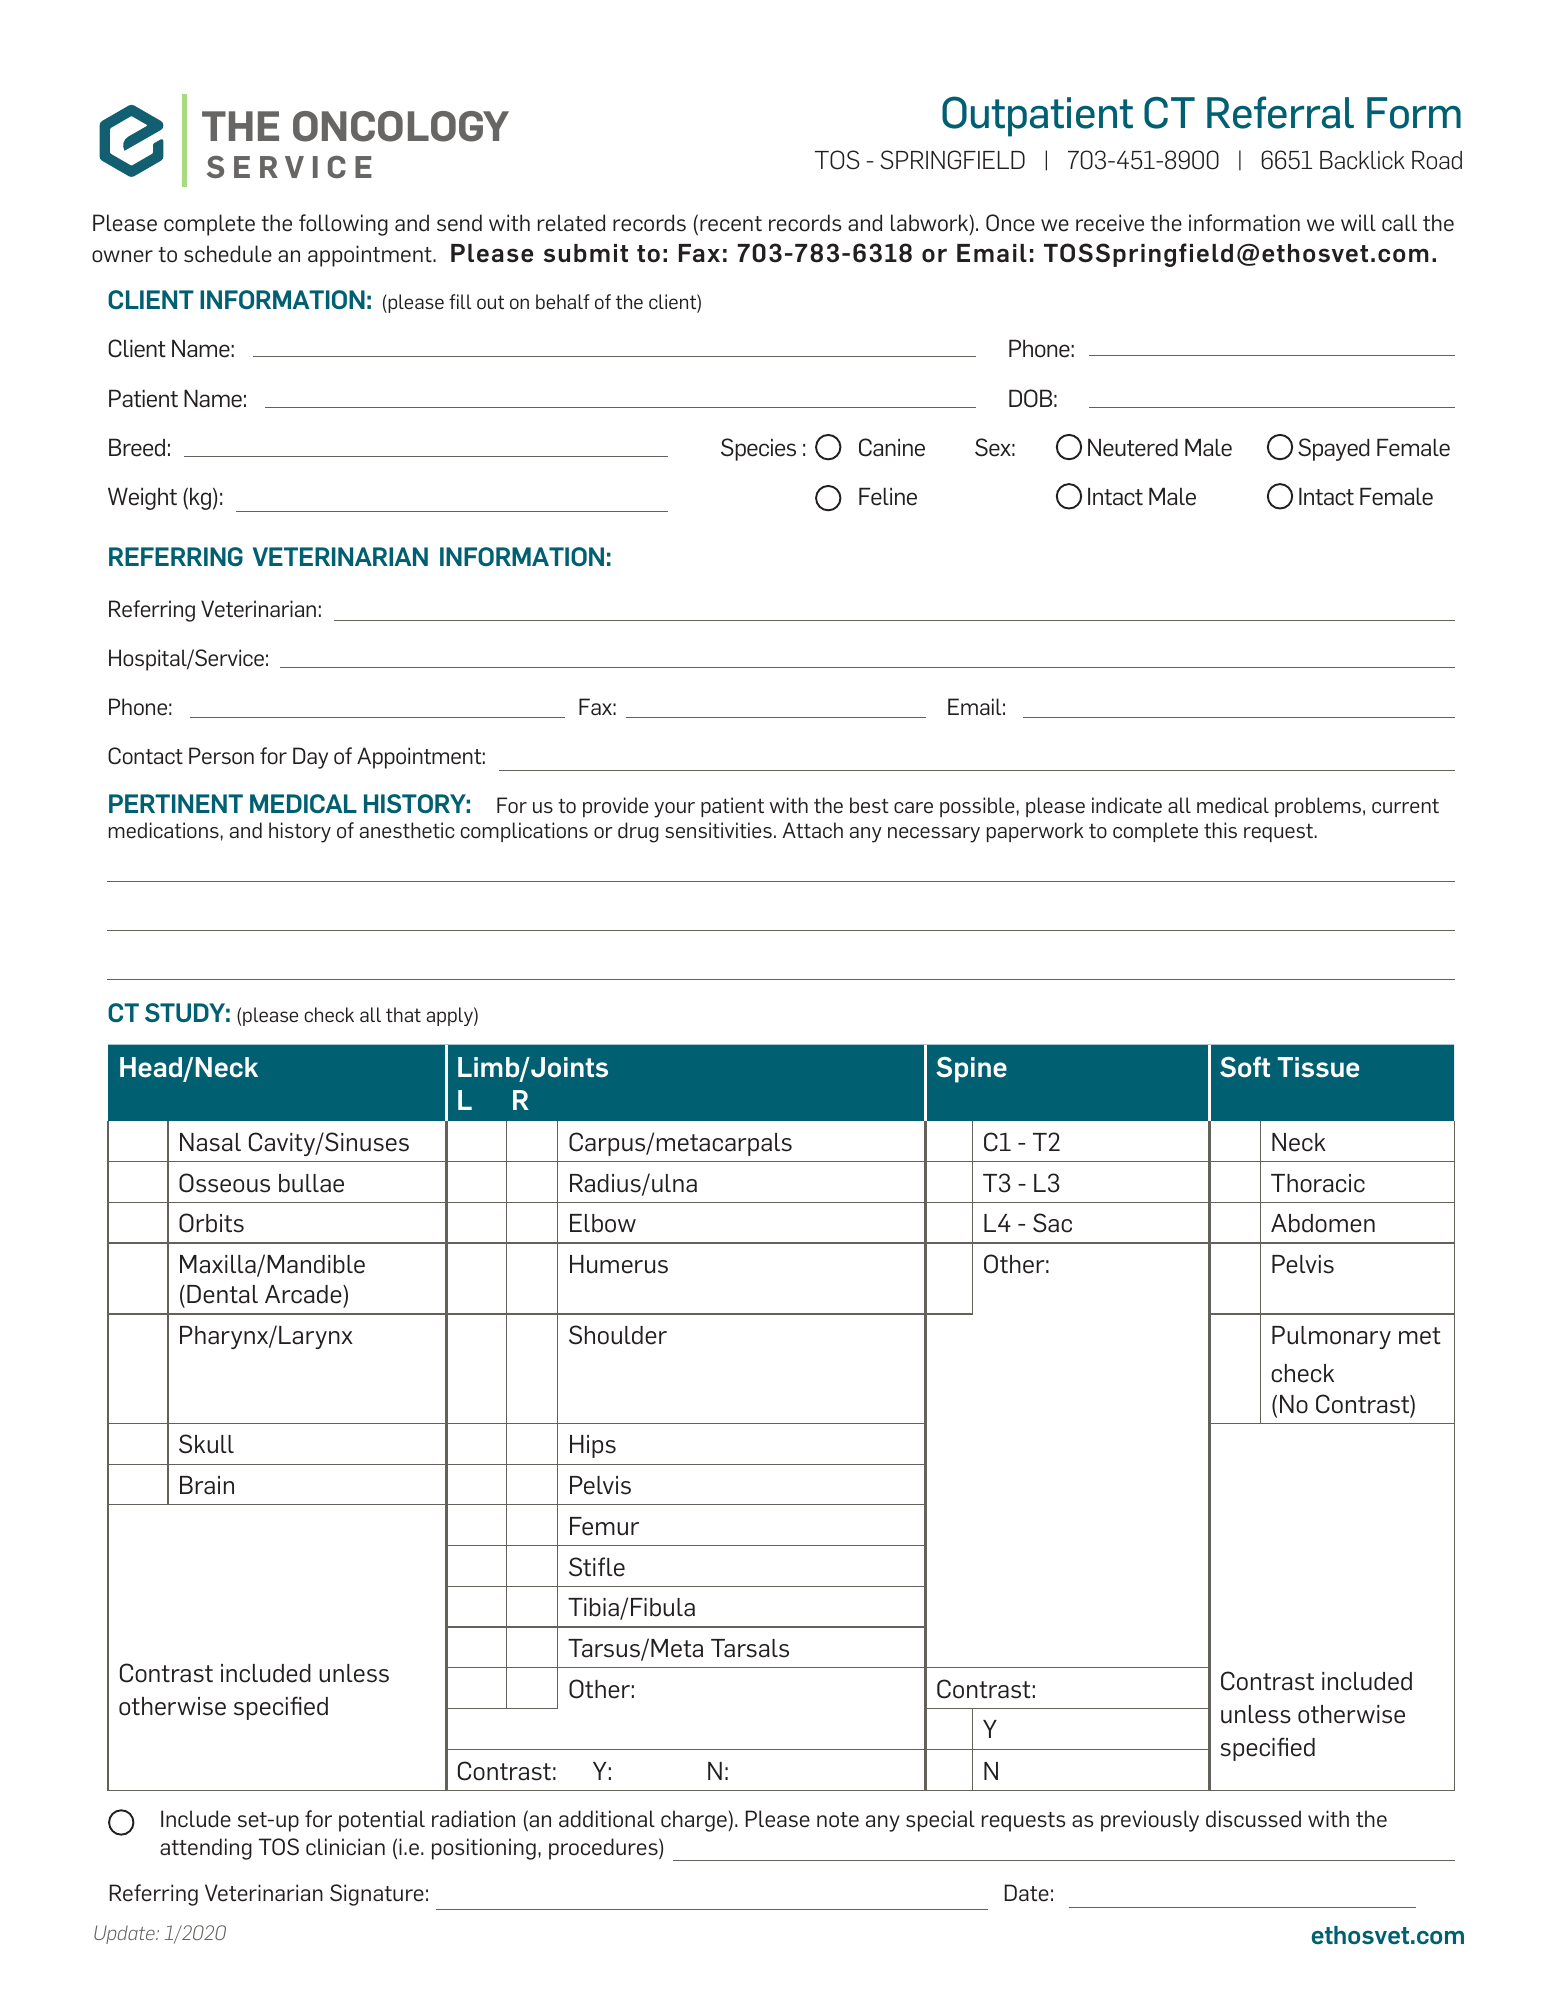 This screenshot has width=1556, height=2014. Describe the element at coordinates (1331, 1337) in the screenshot. I see `Pulmonary` at that location.
